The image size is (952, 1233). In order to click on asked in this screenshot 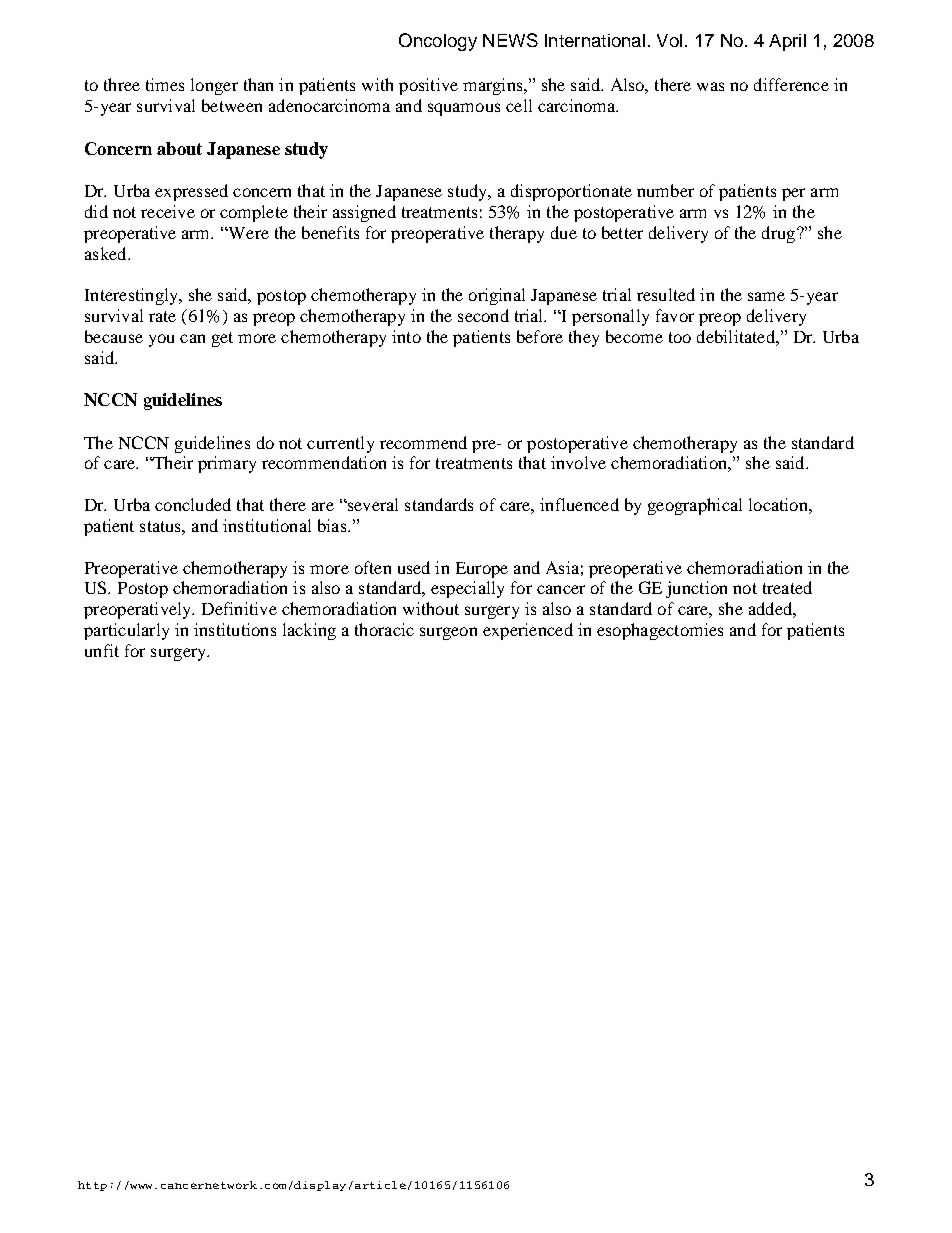, I will do `click(107, 253)`.
